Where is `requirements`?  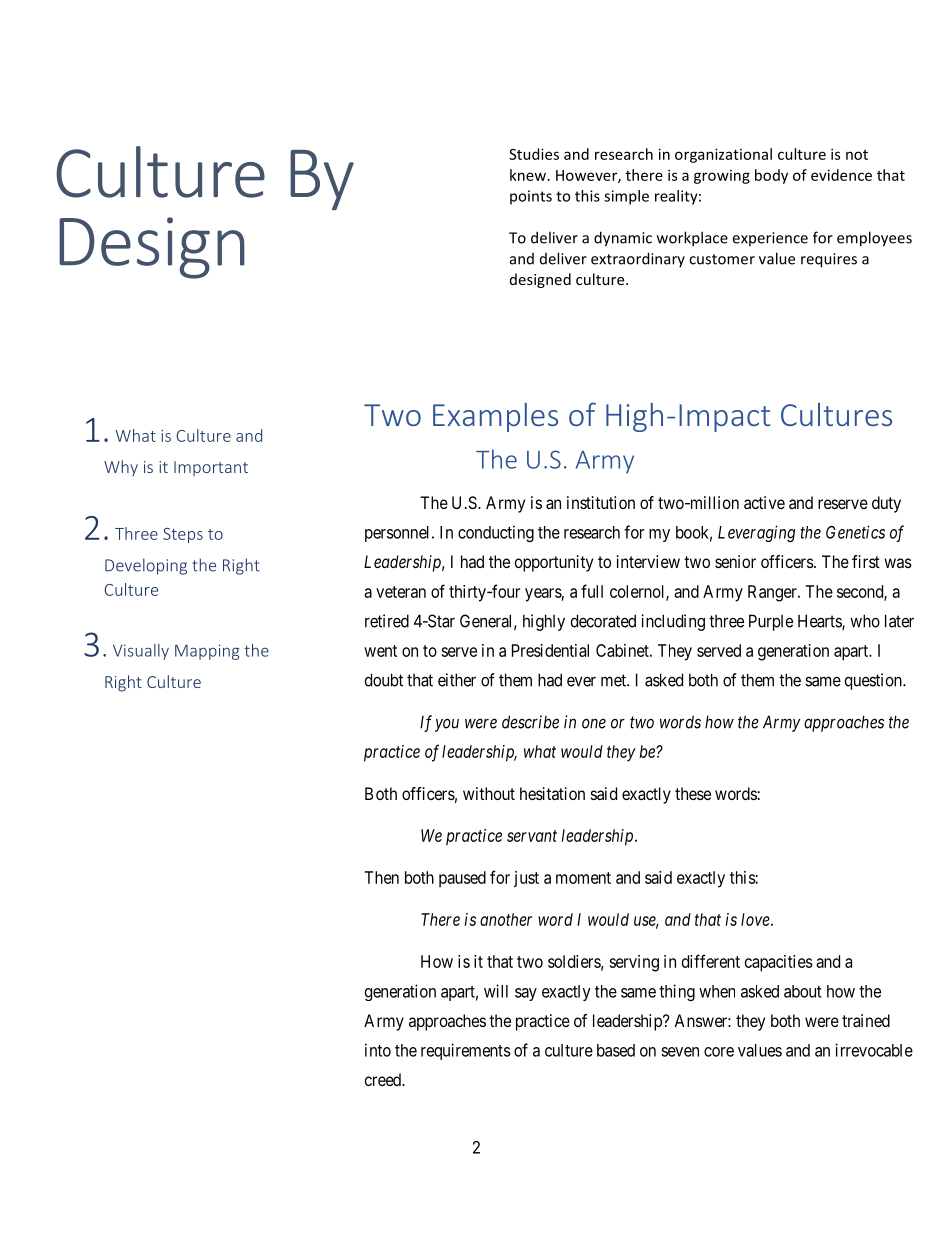
requirements is located at coordinates (466, 1051).
